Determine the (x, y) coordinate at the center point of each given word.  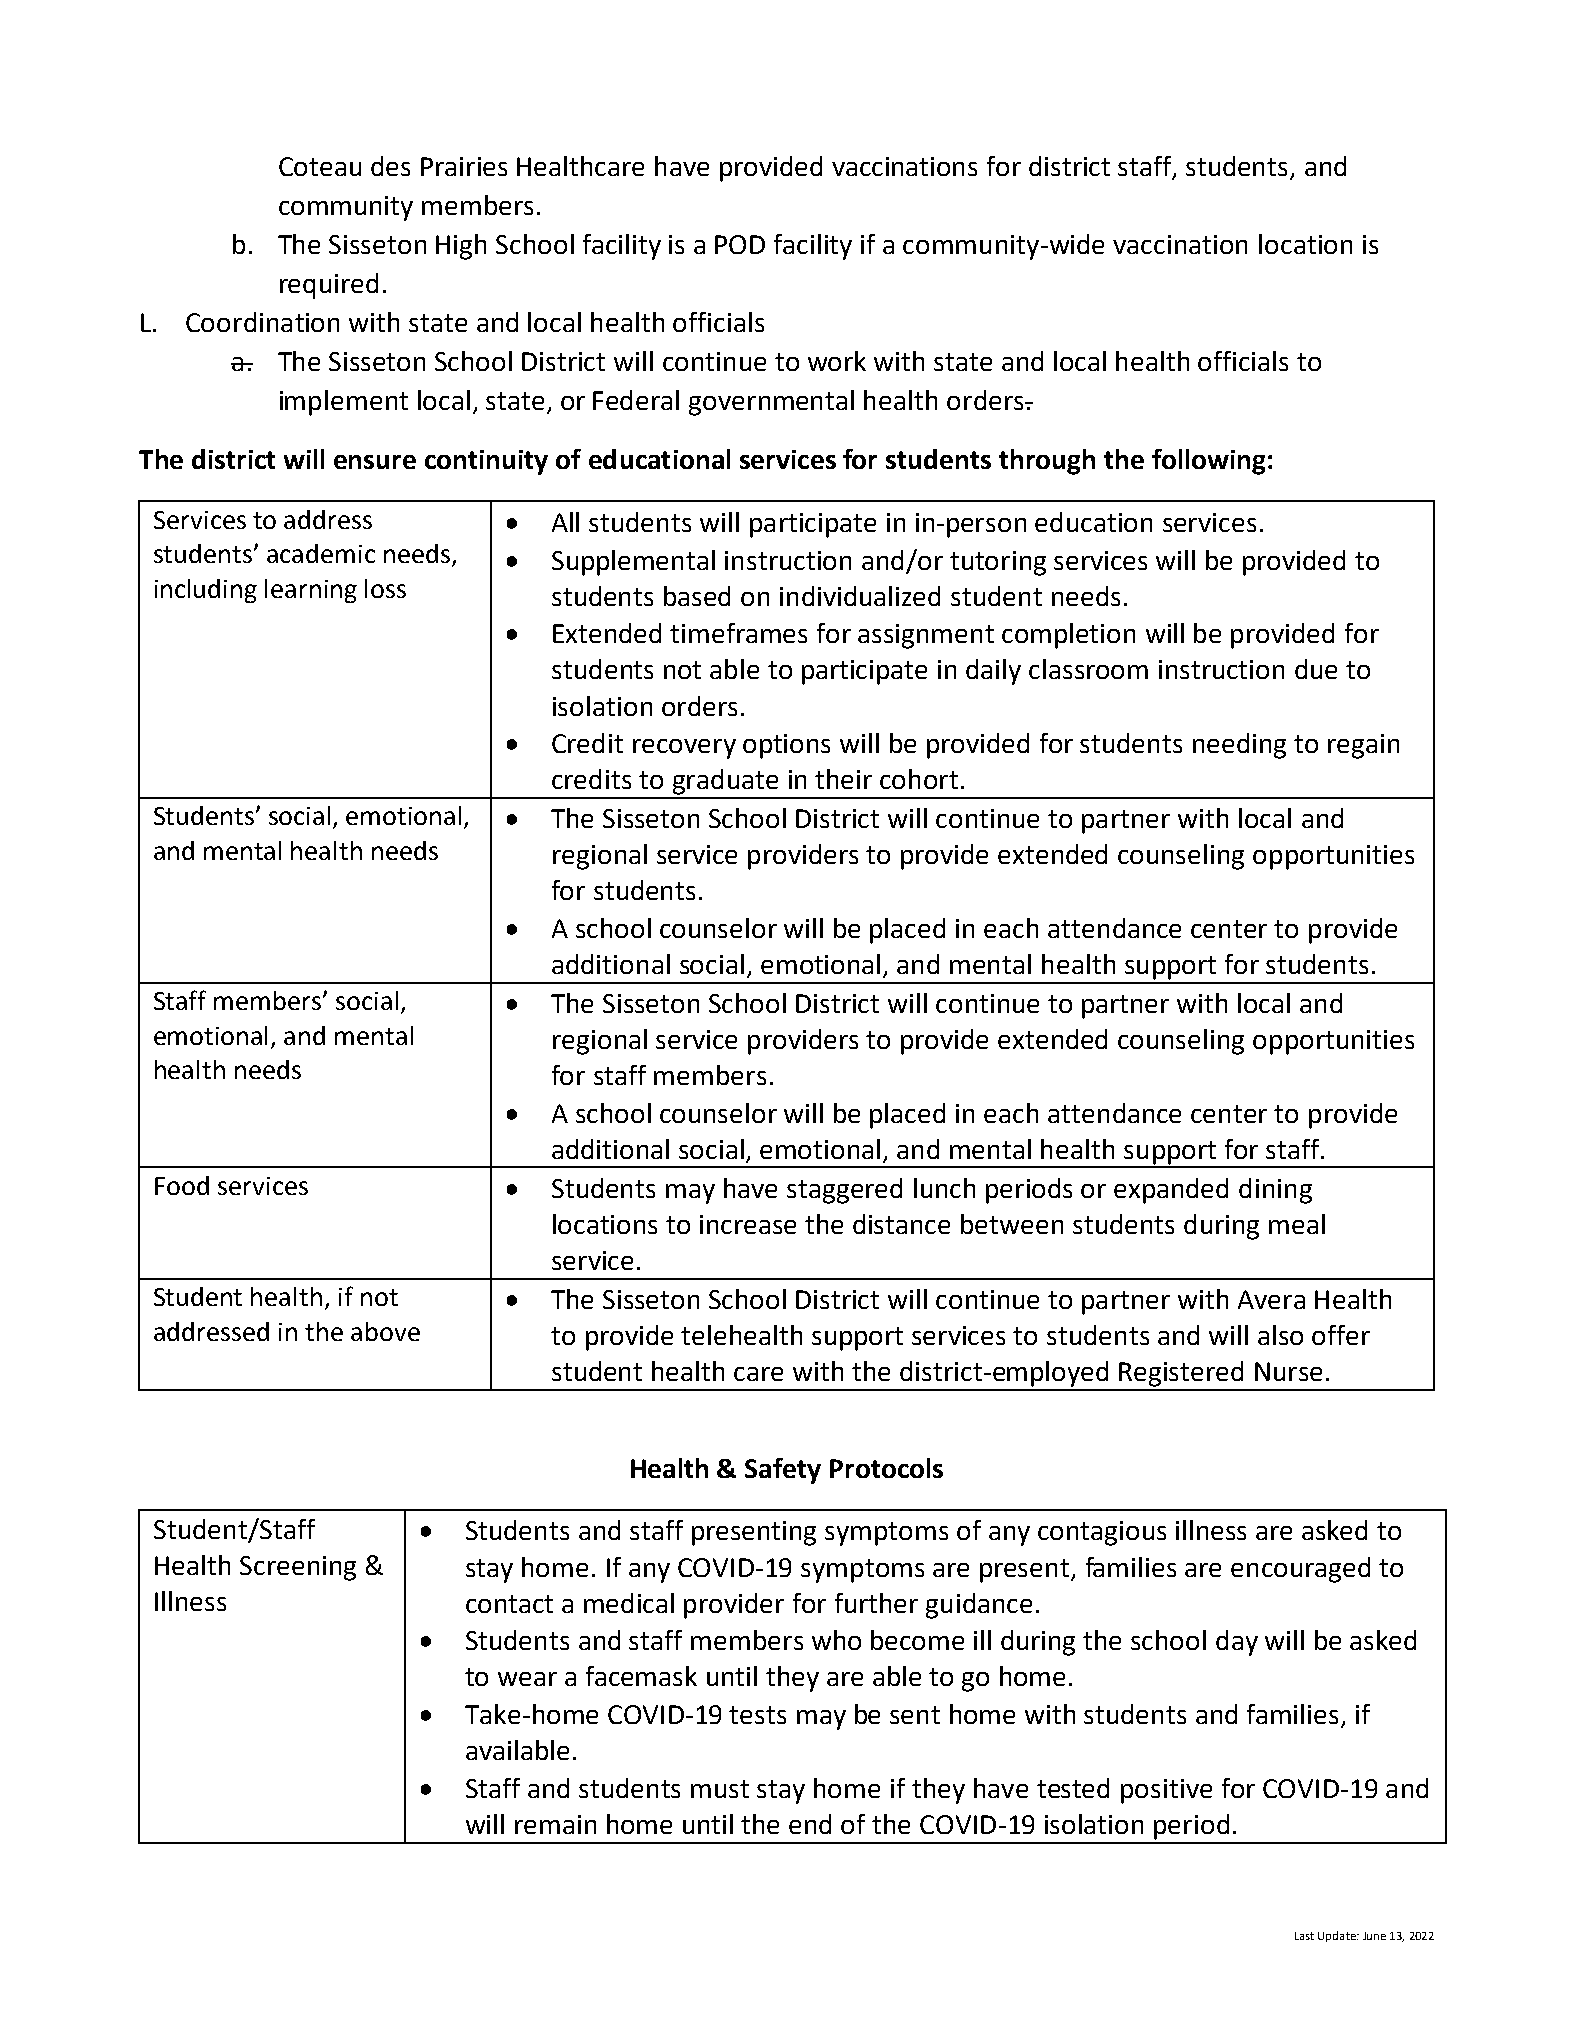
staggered (844, 1191)
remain (555, 1824)
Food (182, 1185)
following (1208, 462)
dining (1275, 1191)
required (329, 286)
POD (740, 244)
